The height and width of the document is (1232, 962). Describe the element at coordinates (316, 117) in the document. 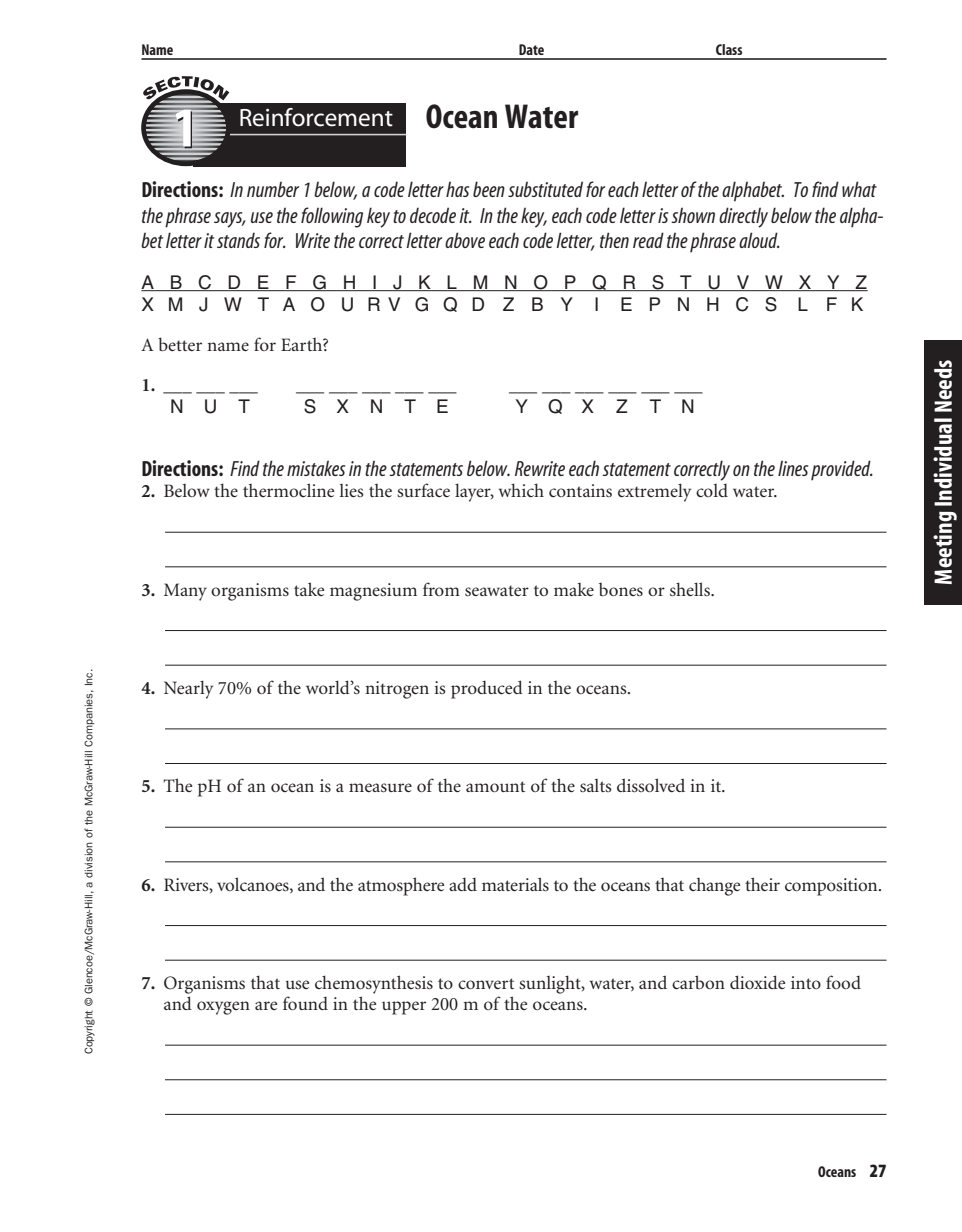

I see `Reinforcement` at that location.
